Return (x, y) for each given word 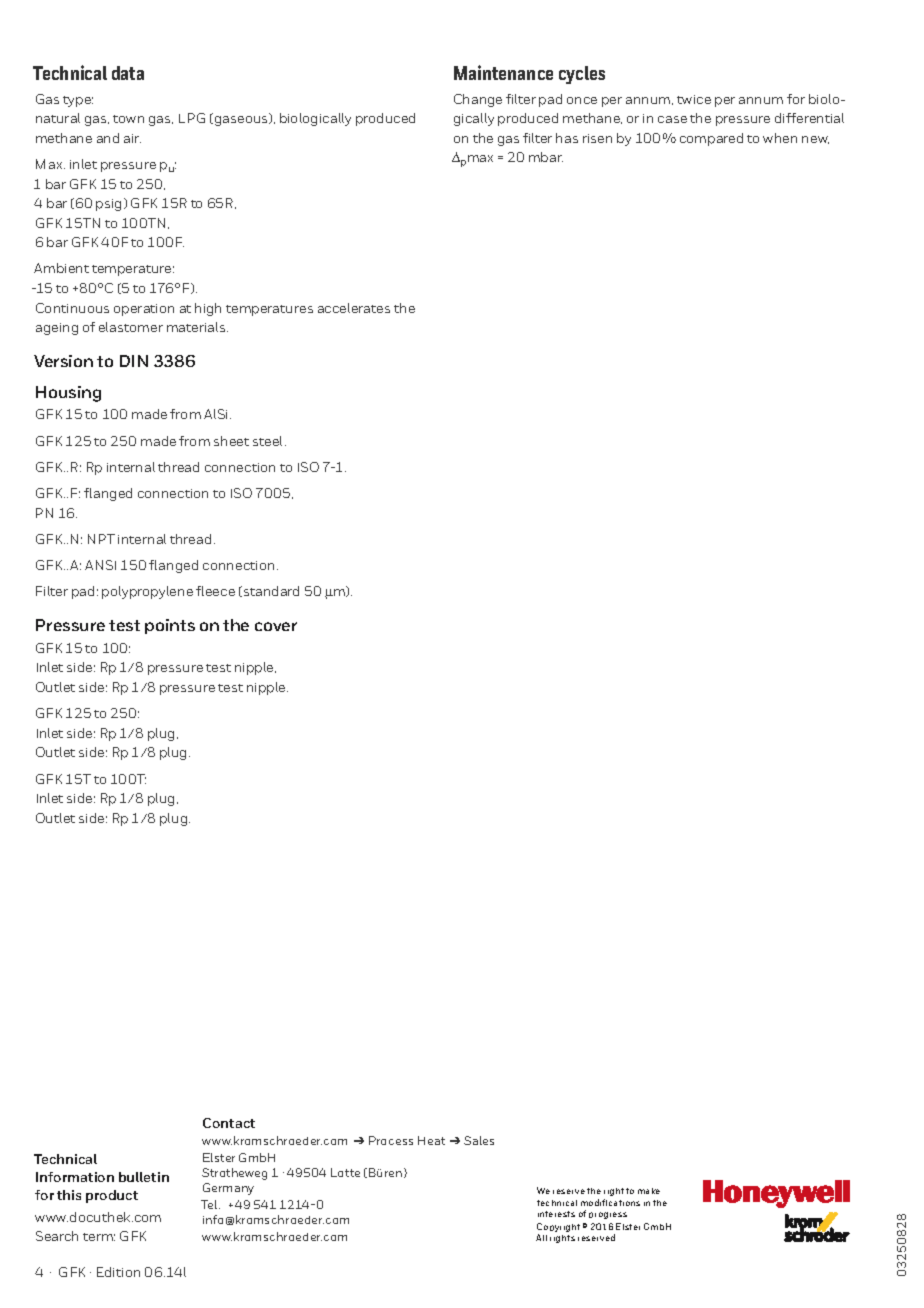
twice (694, 99)
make (649, 1191)
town (128, 119)
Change (478, 100)
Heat (431, 1140)
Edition (118, 1272)
